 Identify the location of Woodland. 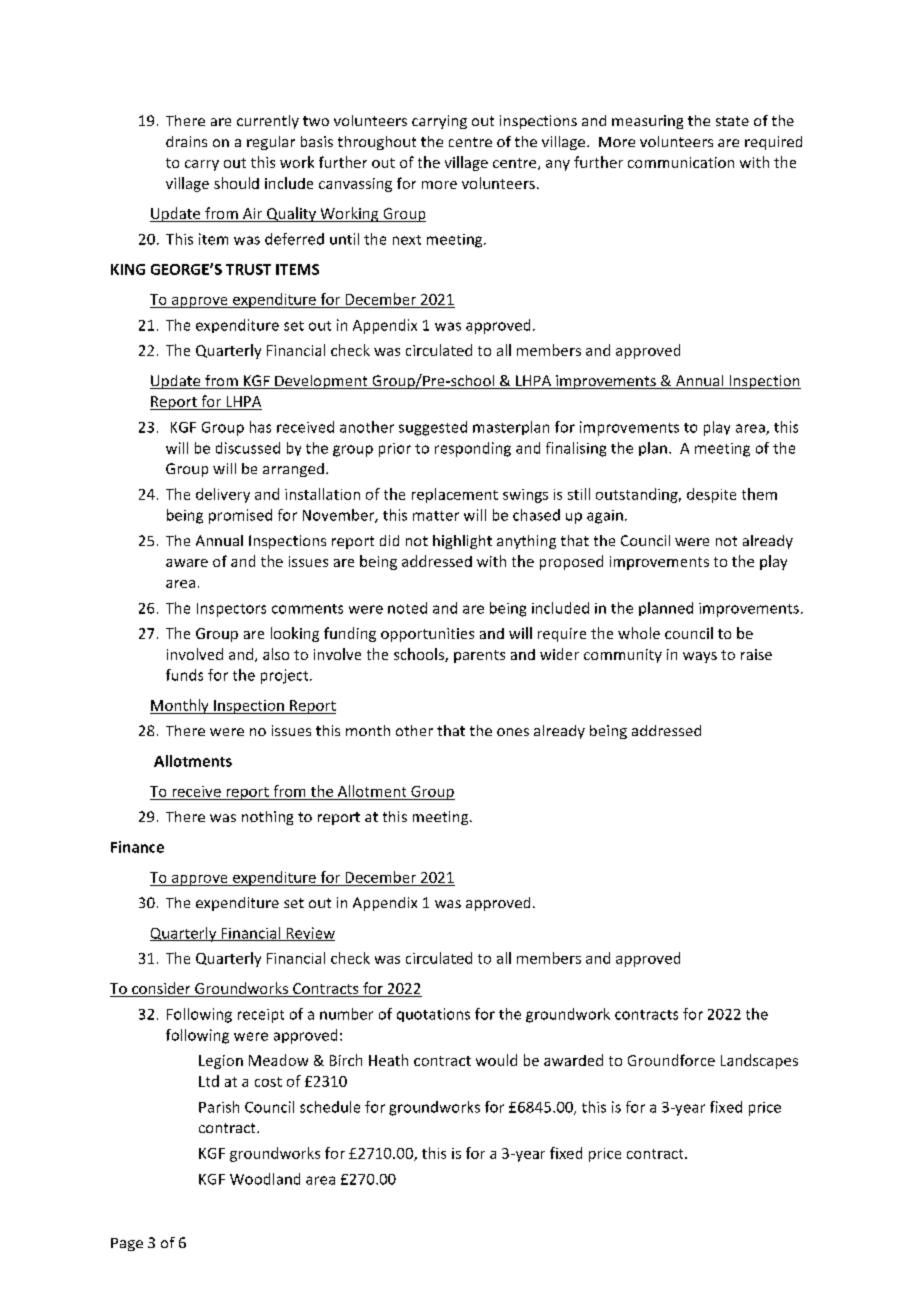
(265, 1179).
